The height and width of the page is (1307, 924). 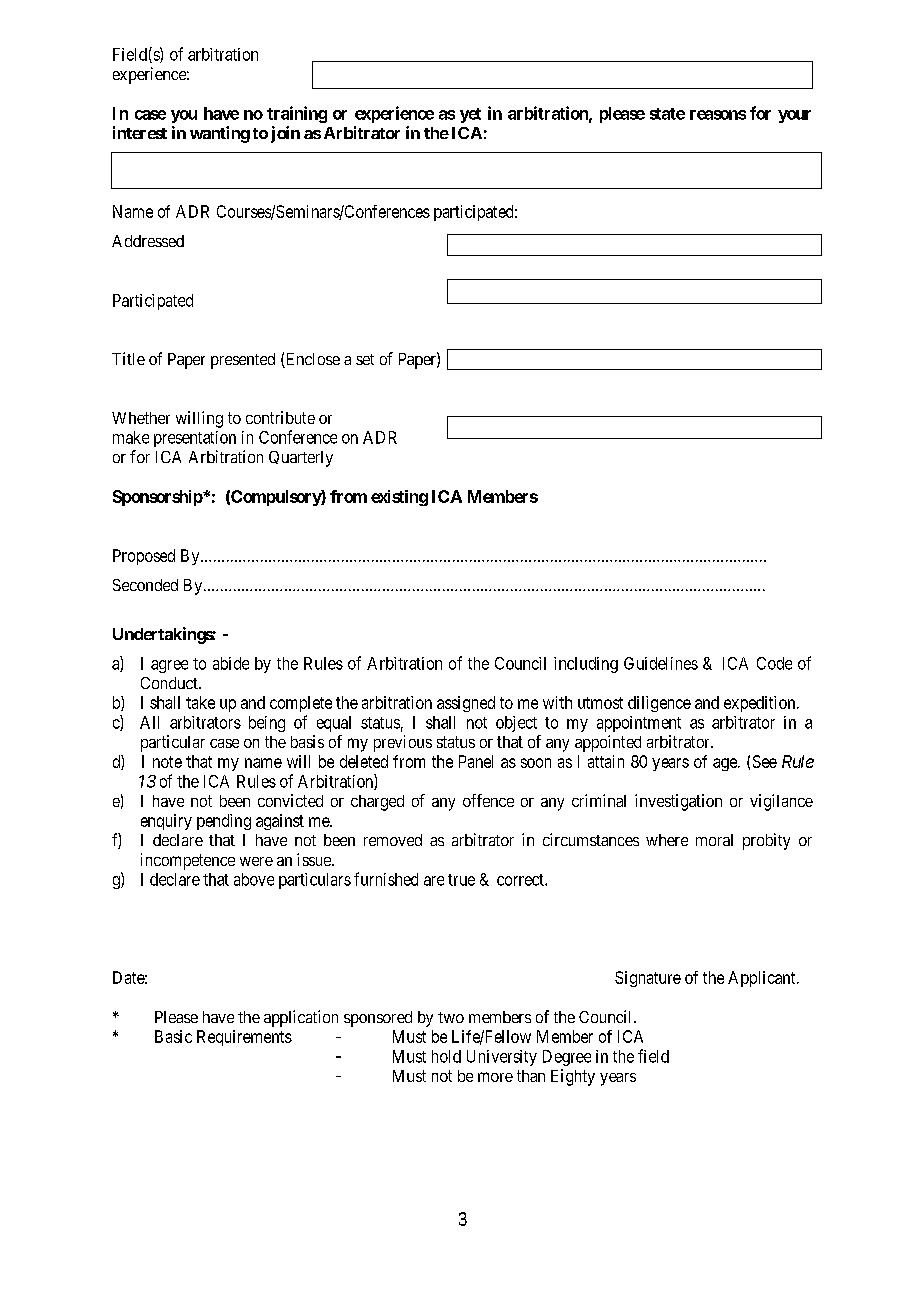 I want to click on your, so click(x=794, y=116).
